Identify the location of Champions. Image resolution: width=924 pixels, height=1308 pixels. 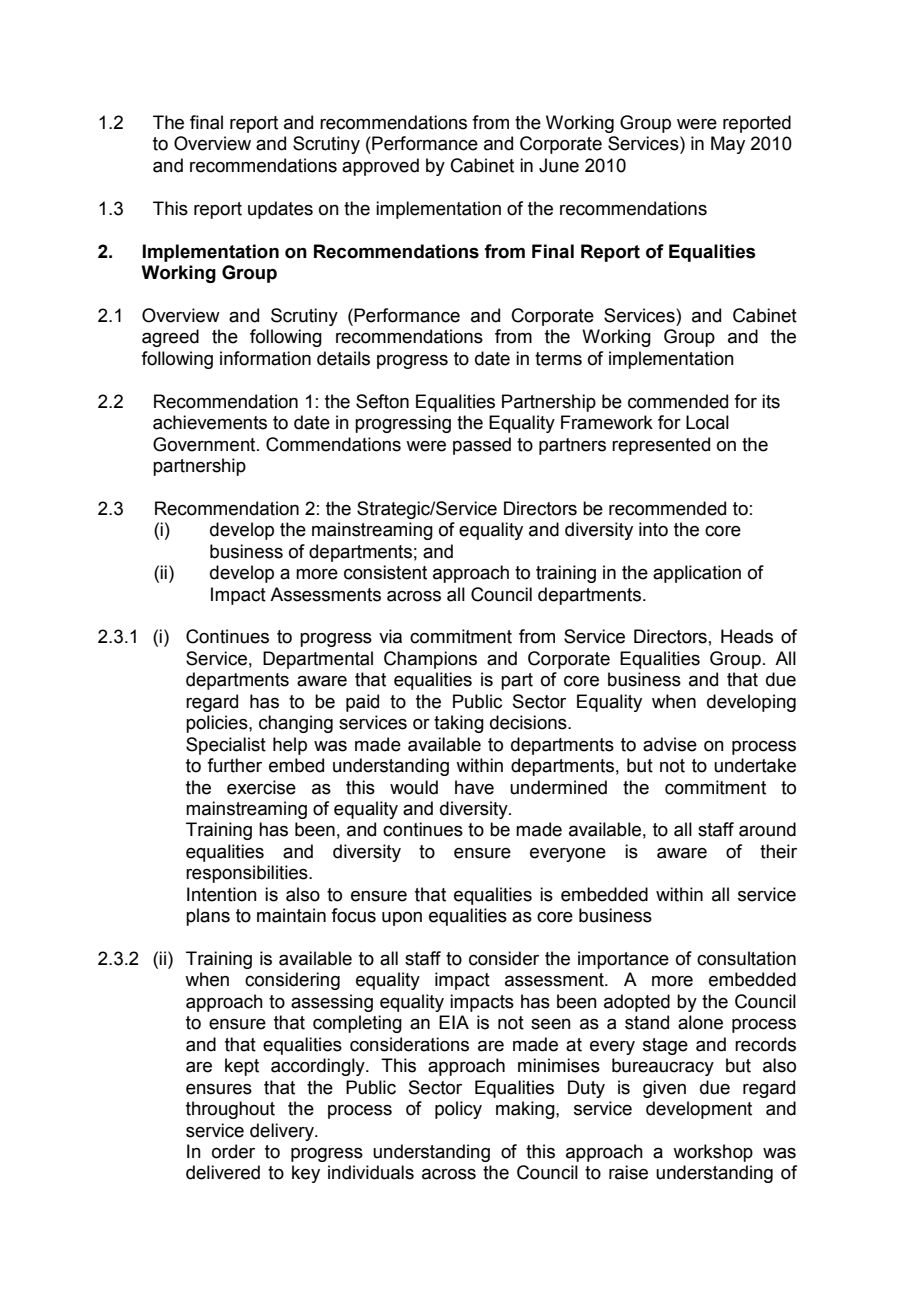
(430, 660).
